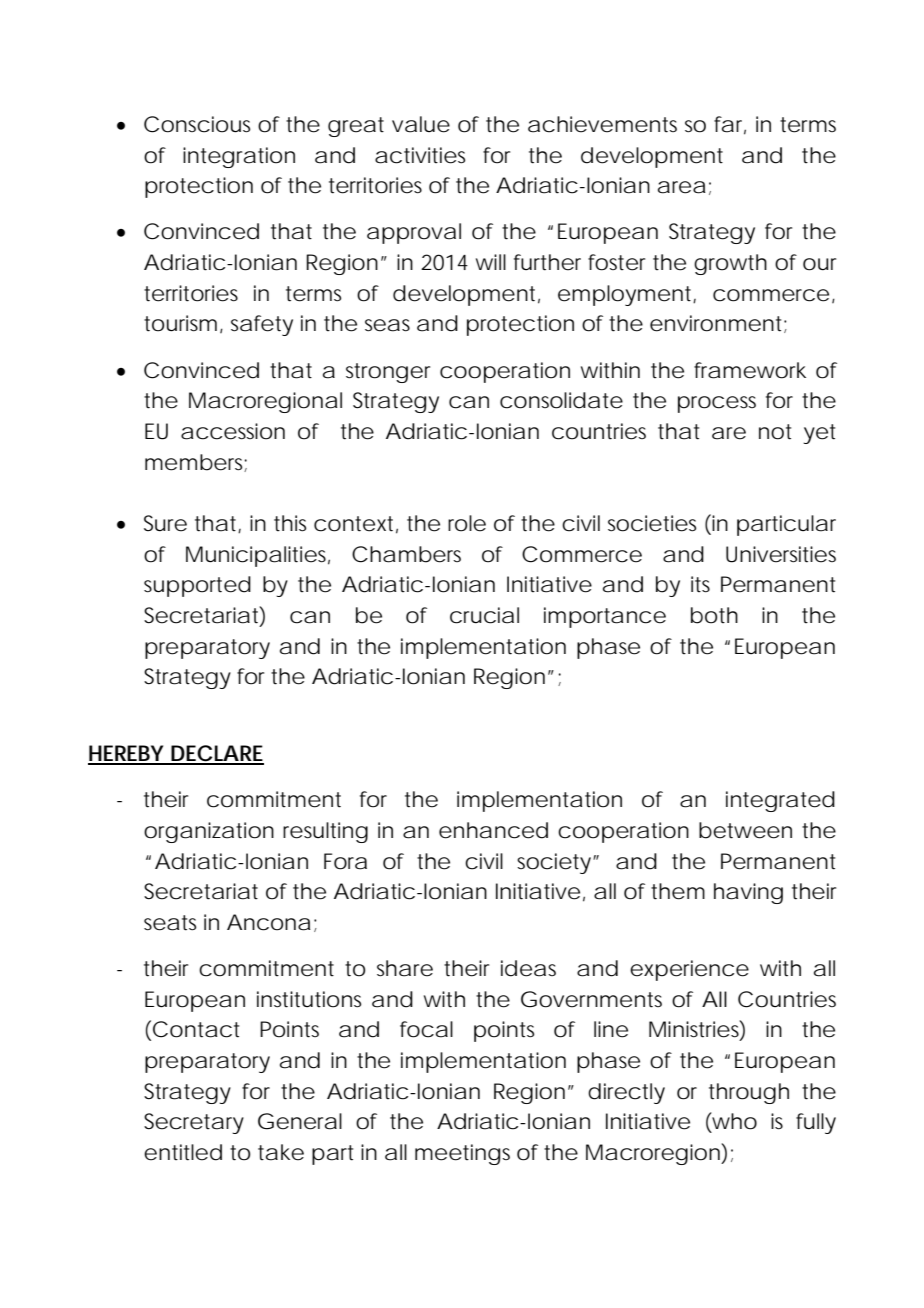 The image size is (924, 1308). What do you see at coordinates (256, 556) in the image?
I see `Municipalities` at bounding box center [256, 556].
